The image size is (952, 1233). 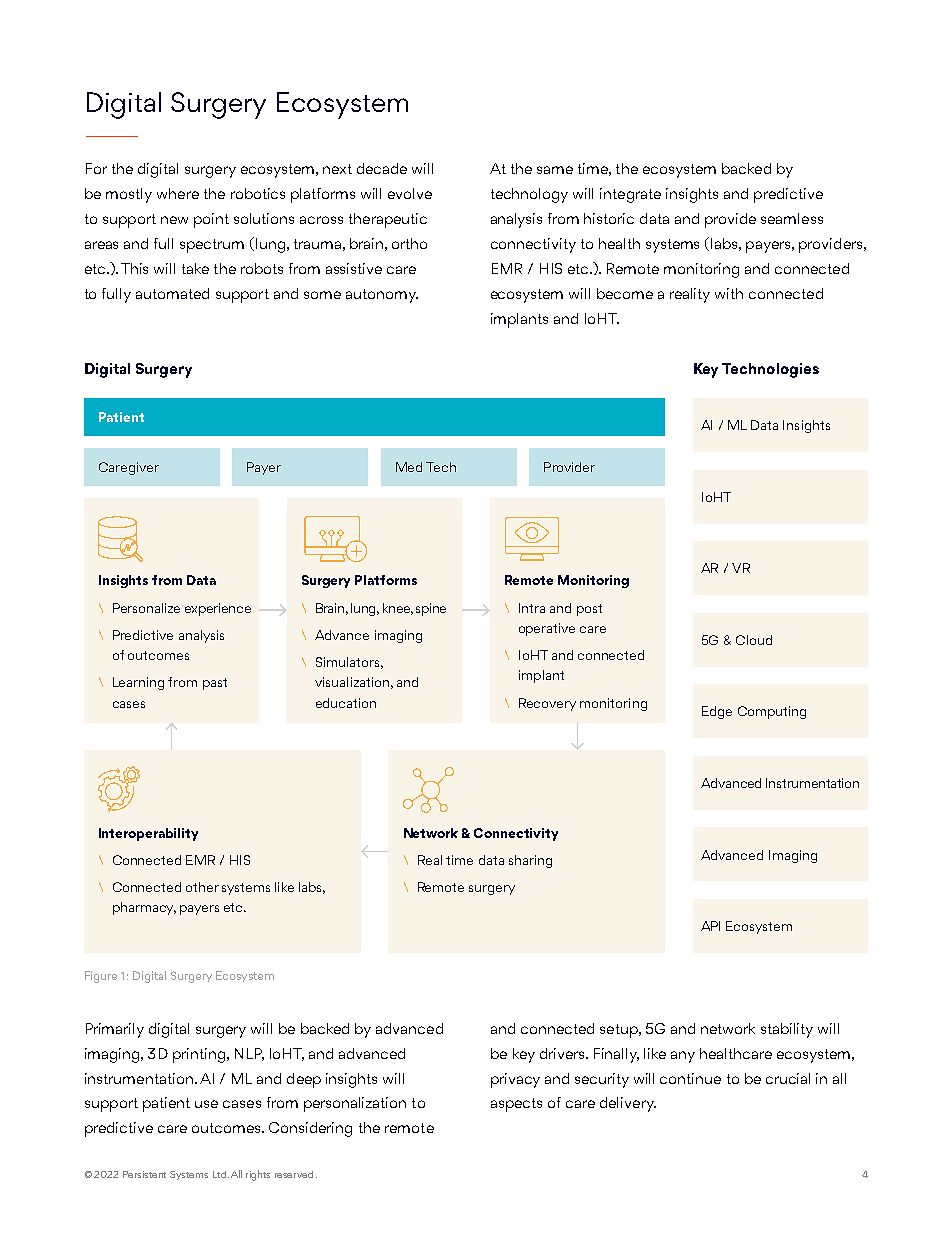 What do you see at coordinates (219, 1174) in the image?
I see `Ltd` at bounding box center [219, 1174].
